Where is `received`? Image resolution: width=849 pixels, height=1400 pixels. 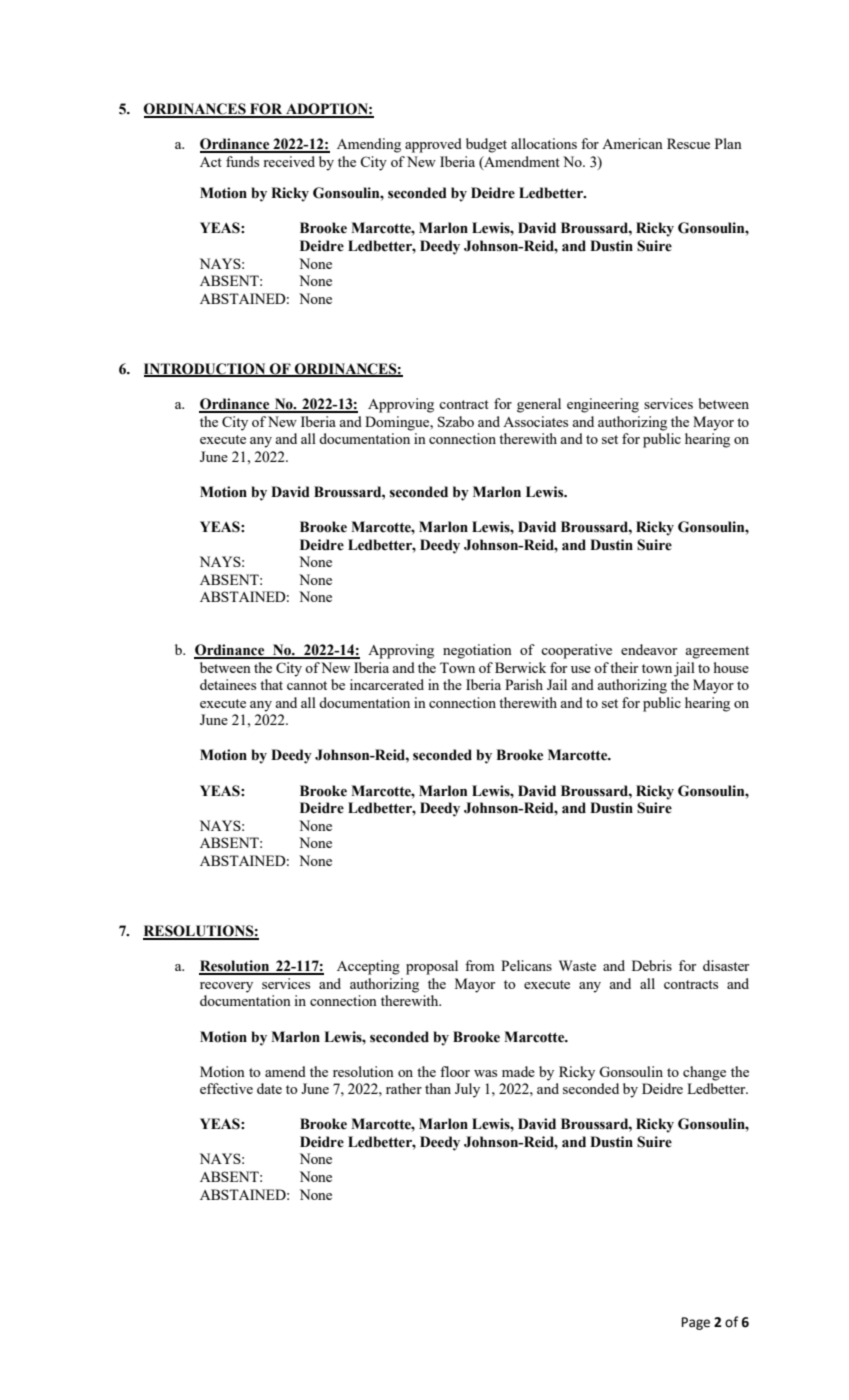 received is located at coordinates (289, 161).
